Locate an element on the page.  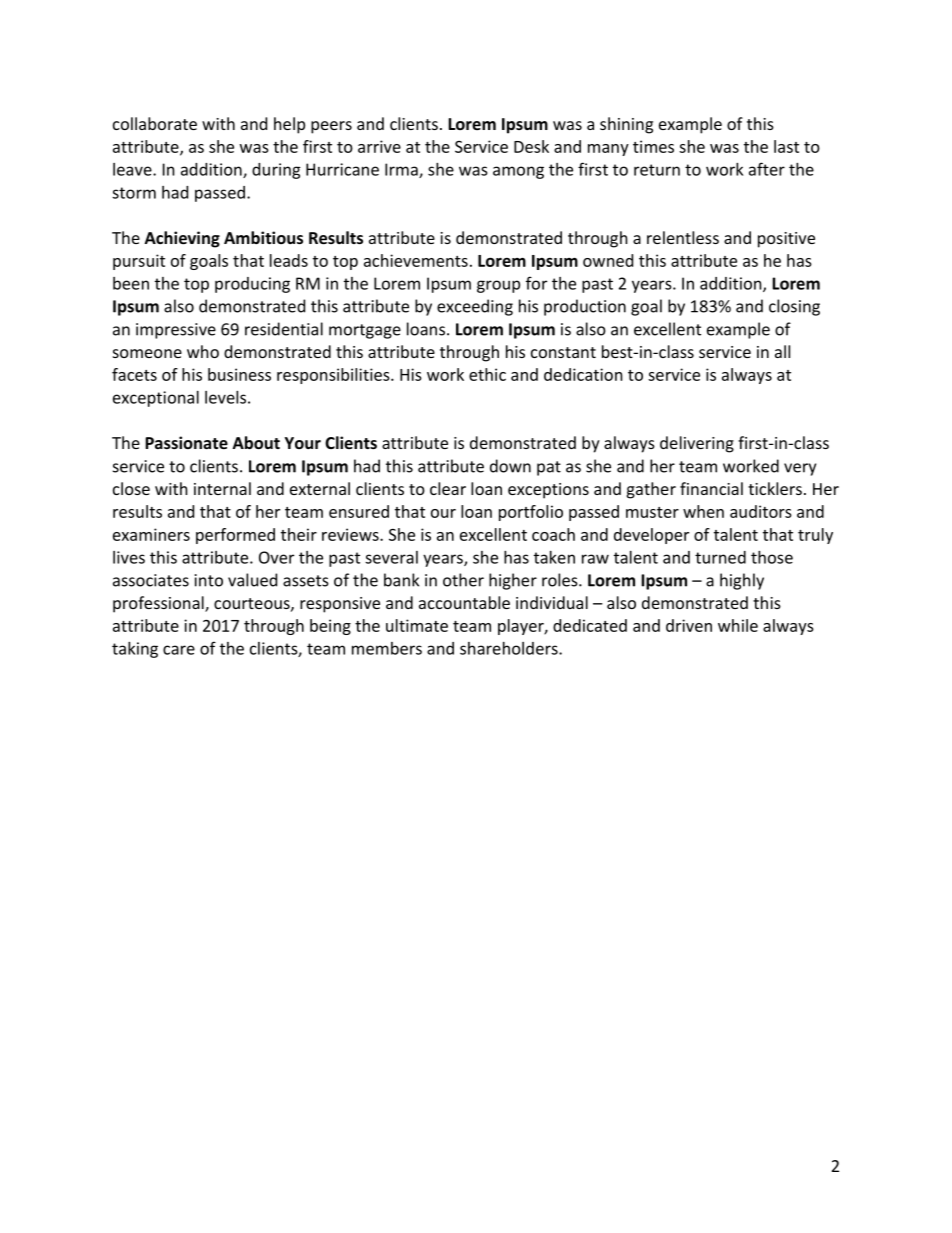
shareholders is located at coordinates (510, 648).
